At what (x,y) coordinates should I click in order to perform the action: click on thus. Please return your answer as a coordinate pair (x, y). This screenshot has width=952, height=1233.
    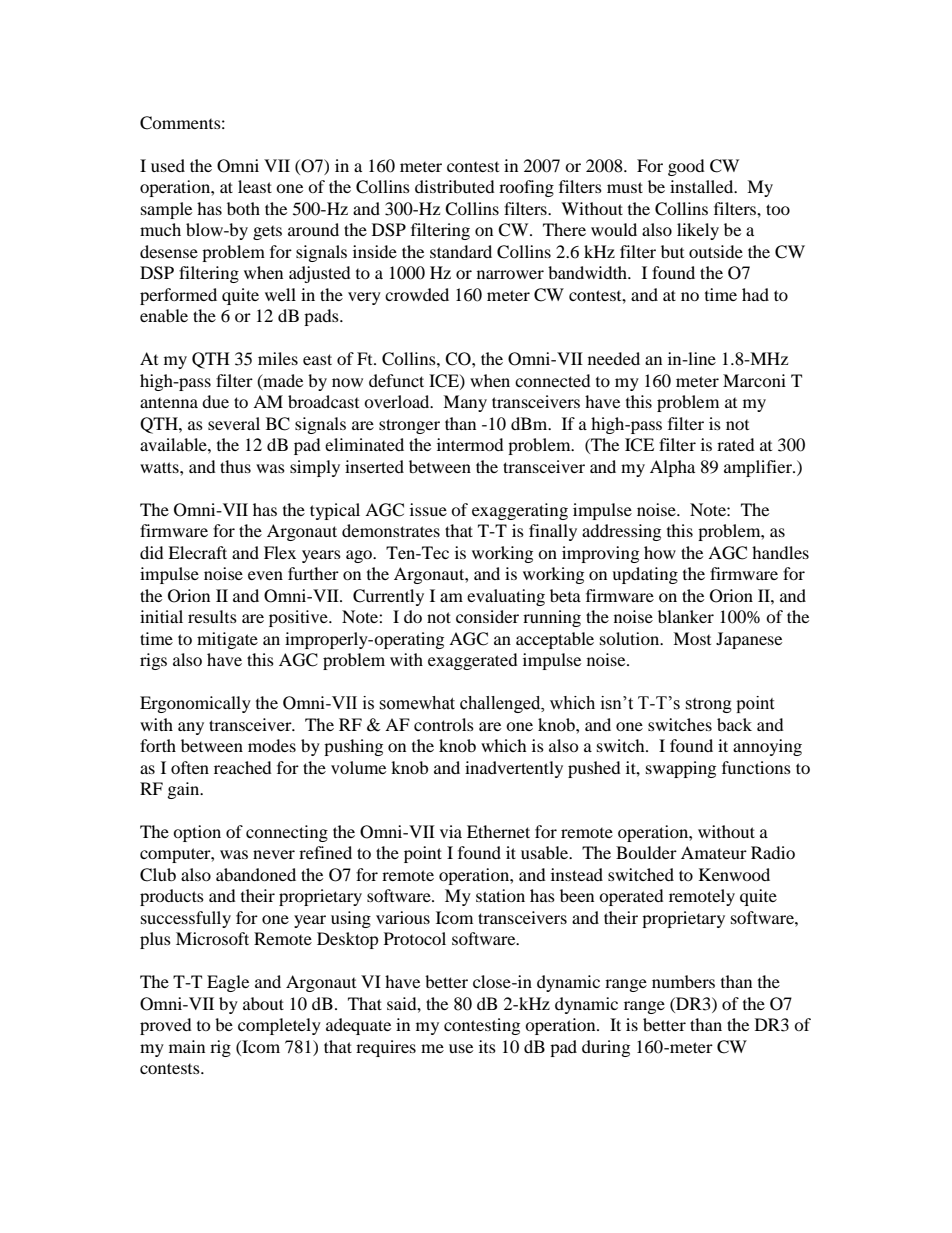
    Looking at the image, I should click on (235, 466).
